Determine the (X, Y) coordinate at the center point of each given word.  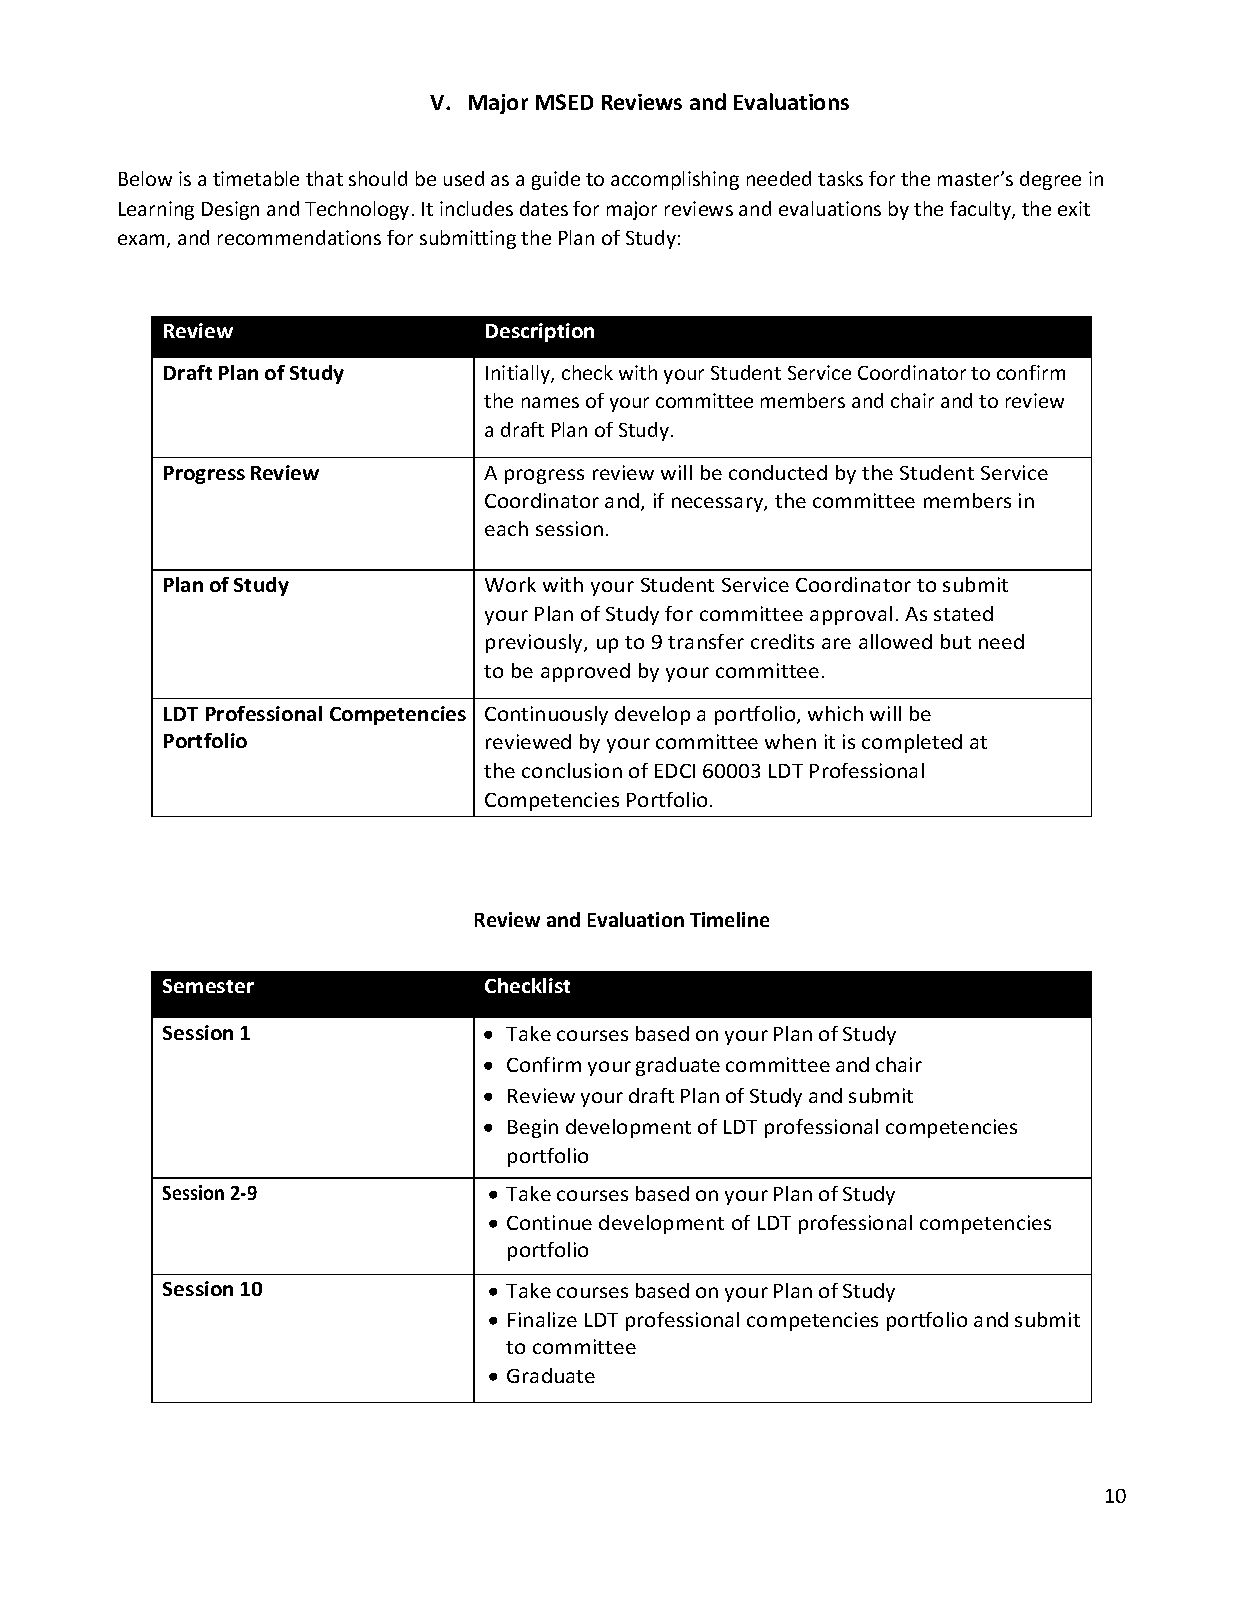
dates (544, 208)
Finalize (542, 1319)
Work (510, 584)
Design (230, 210)
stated (963, 613)
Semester (208, 986)
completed (912, 743)
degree (1050, 180)
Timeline (729, 919)
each (506, 528)
